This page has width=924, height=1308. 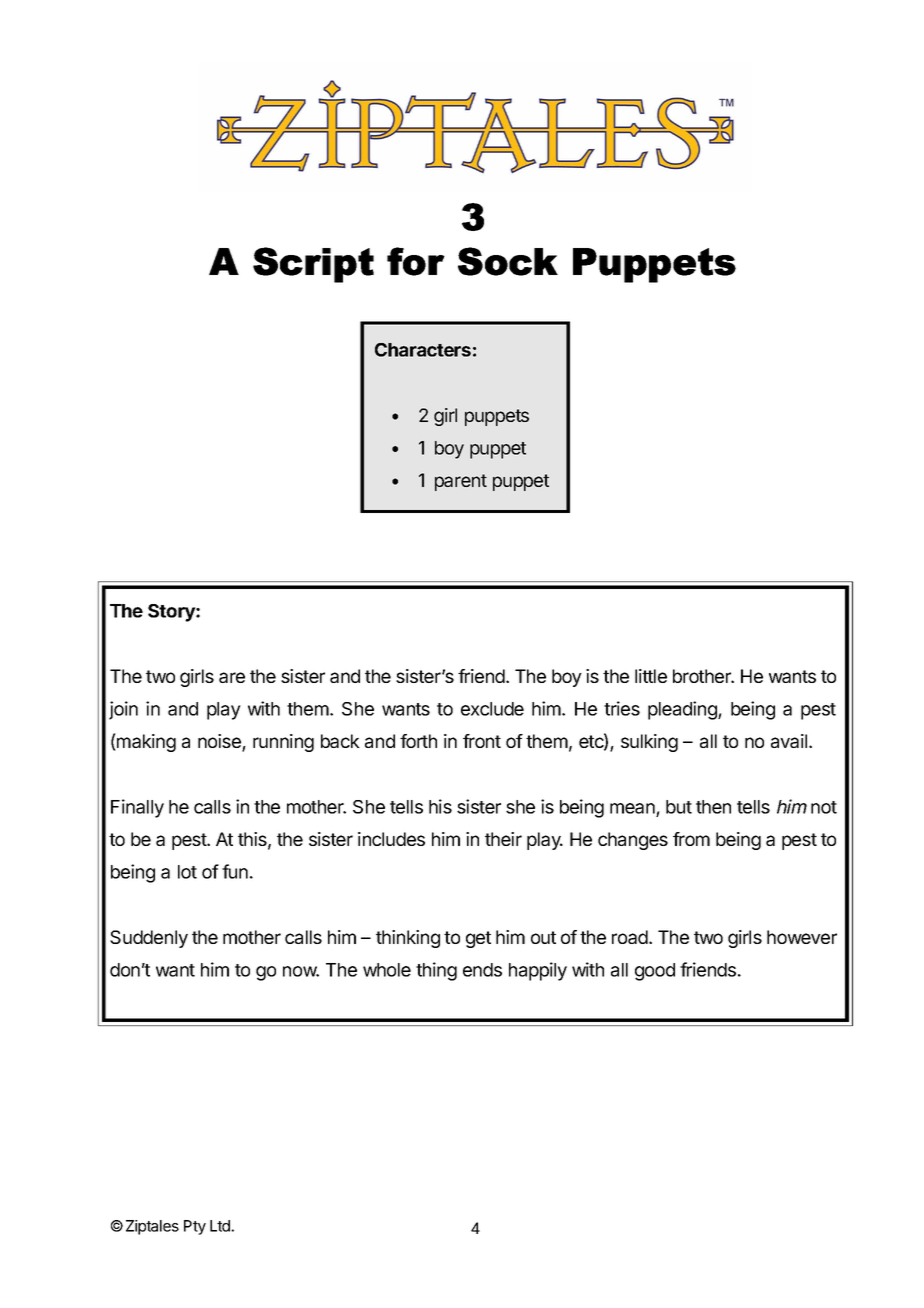 What do you see at coordinates (123, 710) in the page?
I see `join` at bounding box center [123, 710].
